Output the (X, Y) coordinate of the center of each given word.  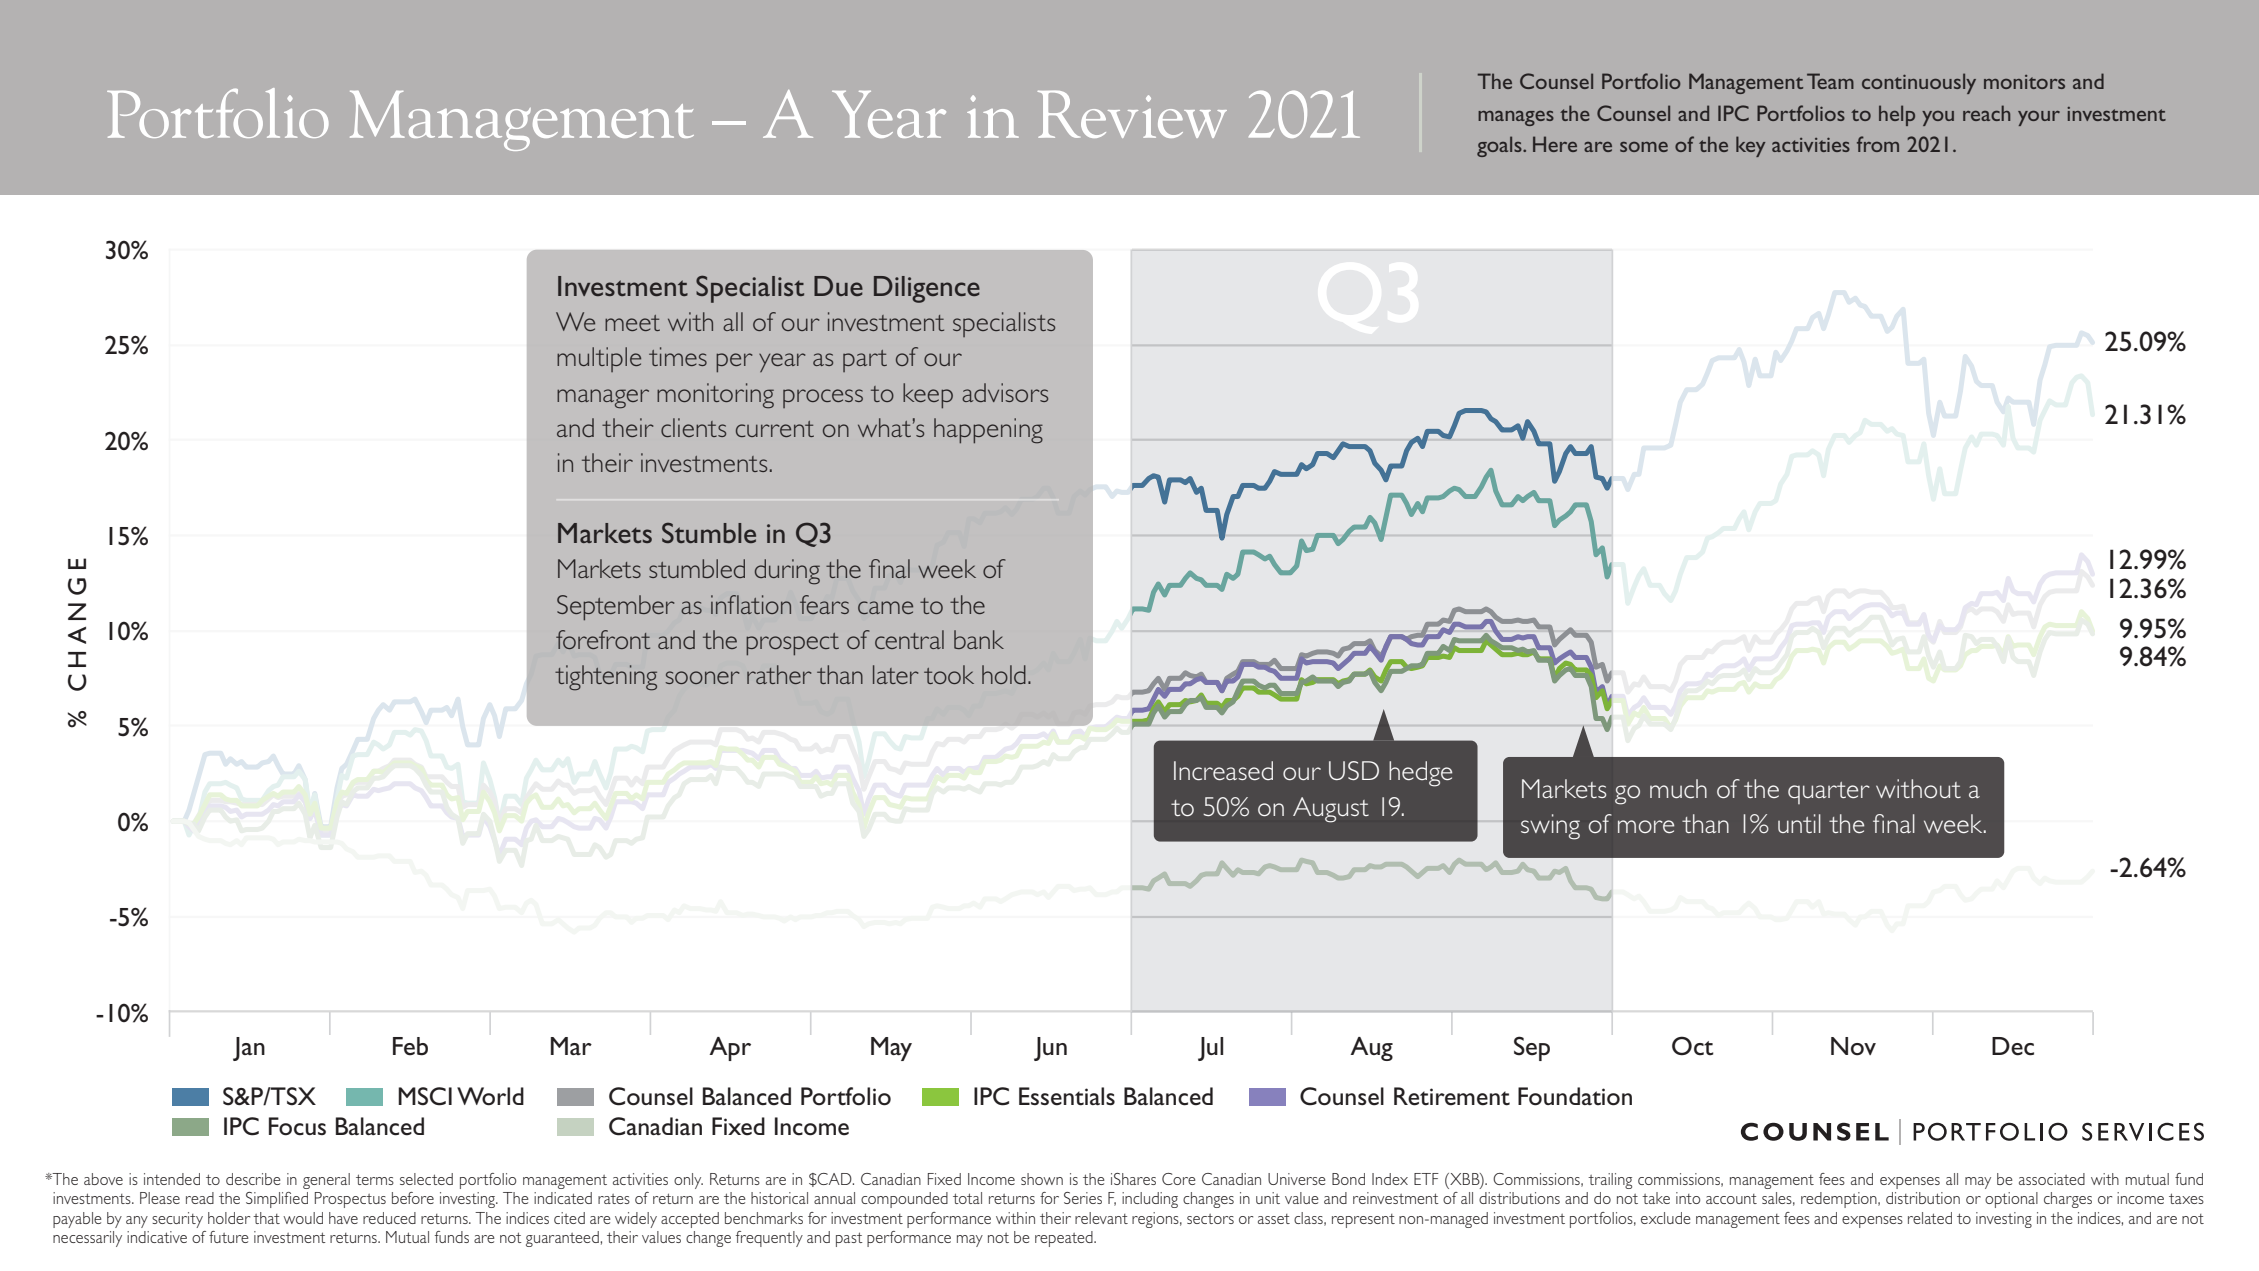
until (1799, 823)
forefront (603, 639)
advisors (1005, 392)
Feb (410, 1046)
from (1878, 144)
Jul (1210, 1049)
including (1150, 1200)
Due (838, 286)
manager (603, 399)
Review (1132, 114)
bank (979, 639)
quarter (1829, 793)
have (343, 1218)
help (1897, 115)
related (1930, 1218)
